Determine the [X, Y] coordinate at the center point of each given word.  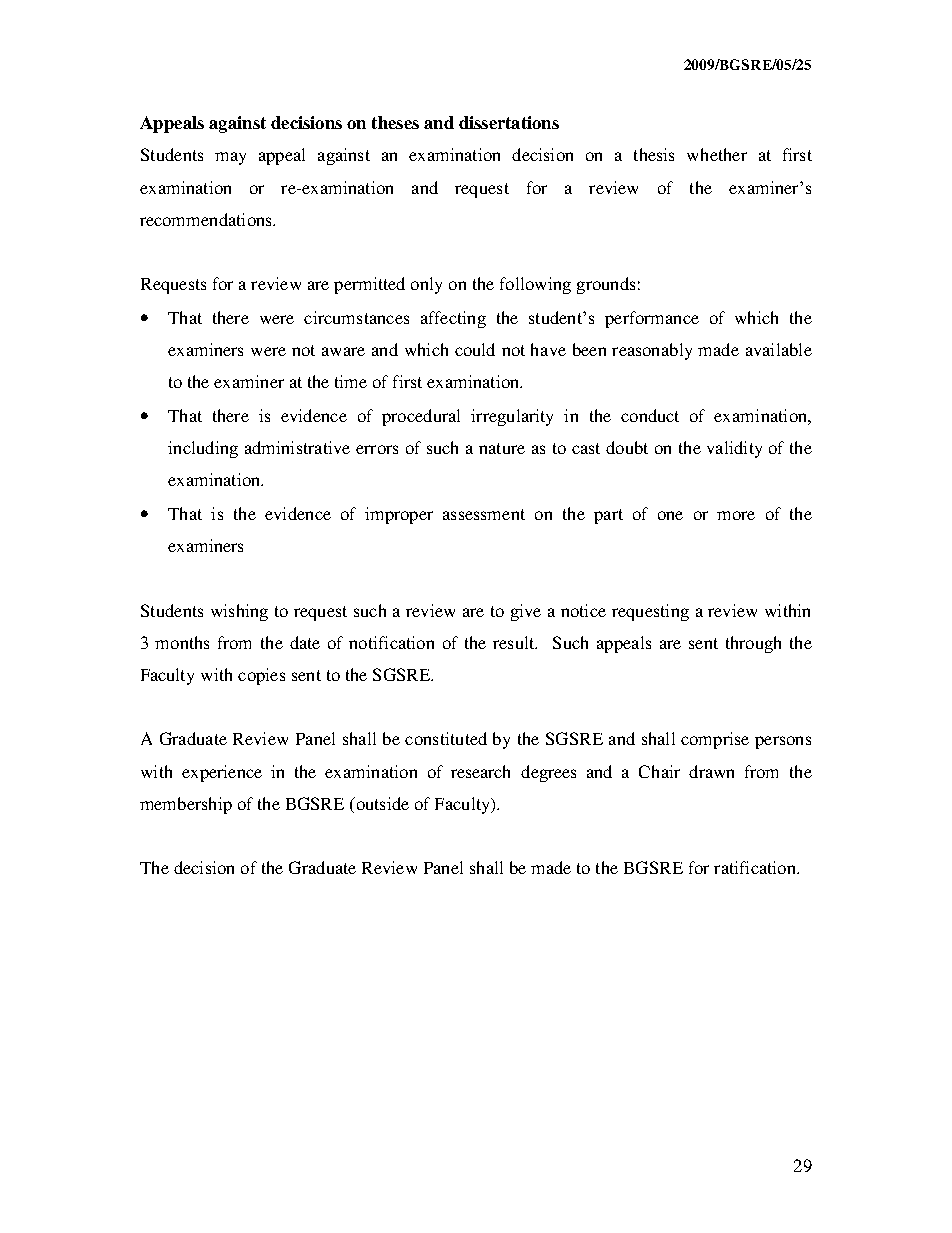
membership [186, 805]
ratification [756, 867]
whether [717, 154]
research [480, 771]
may [230, 158]
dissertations [509, 122]
